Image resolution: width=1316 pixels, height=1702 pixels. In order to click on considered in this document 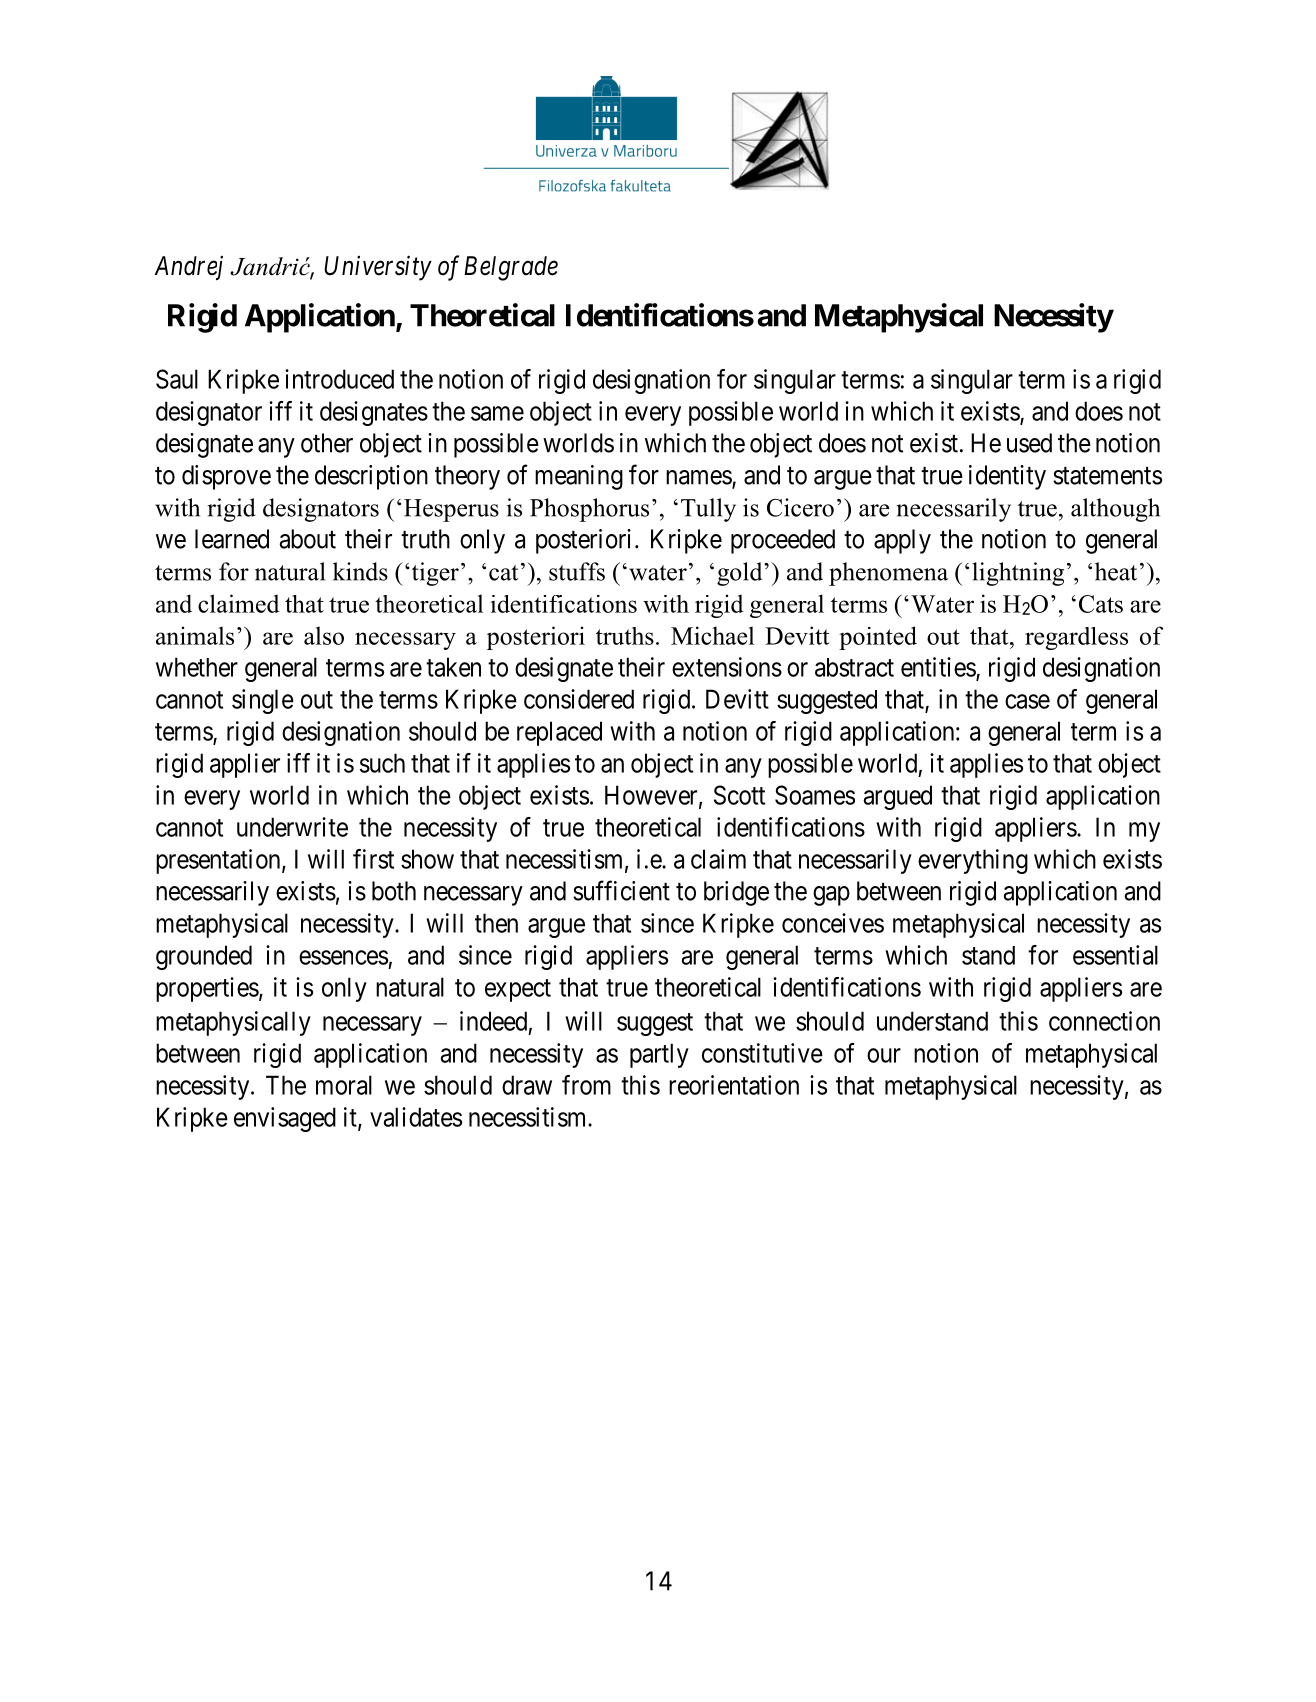, I will do `click(579, 699)`.
